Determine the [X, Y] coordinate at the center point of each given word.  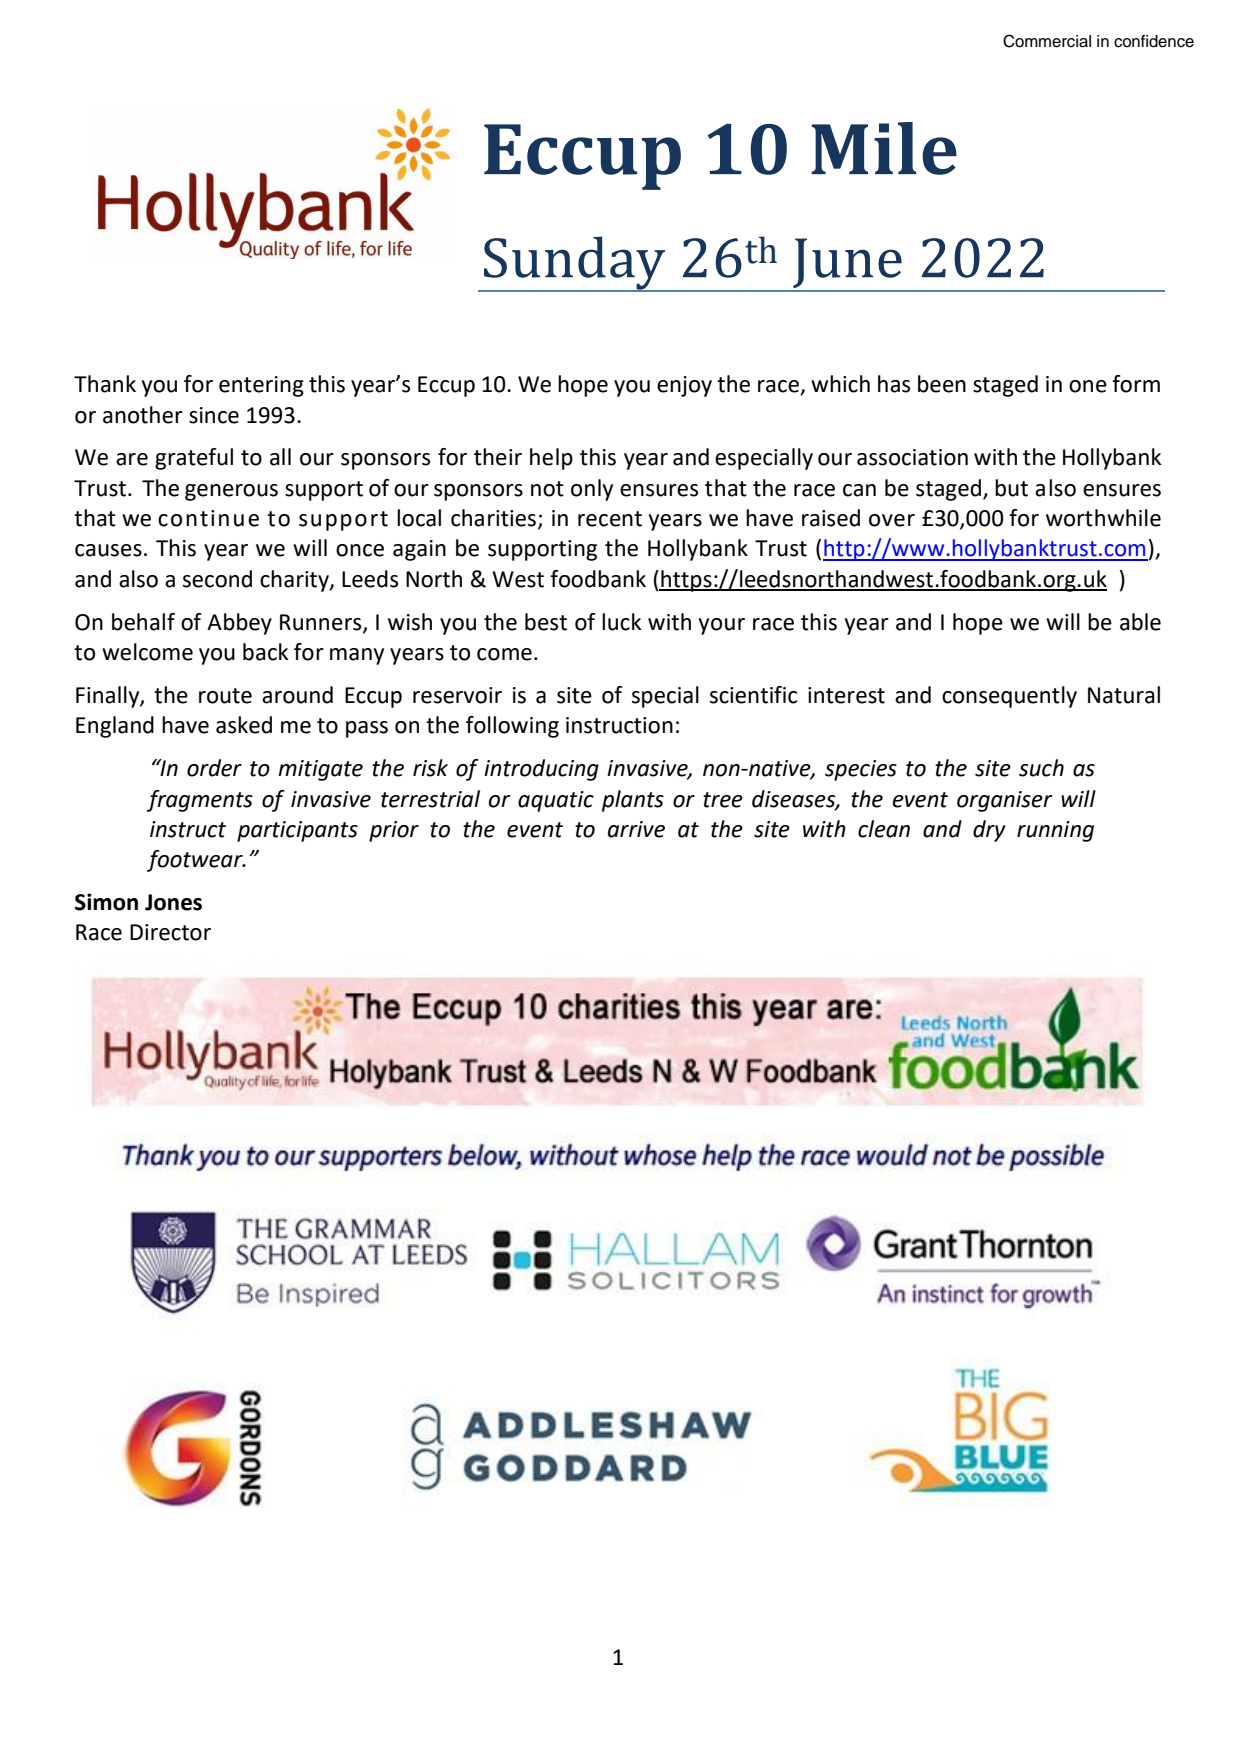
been [942, 384]
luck [621, 622]
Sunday [575, 264]
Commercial [1047, 41]
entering [261, 386]
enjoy [684, 386]
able [1140, 622]
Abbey [239, 624]
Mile [884, 148]
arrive [636, 829]
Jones [173, 902]
